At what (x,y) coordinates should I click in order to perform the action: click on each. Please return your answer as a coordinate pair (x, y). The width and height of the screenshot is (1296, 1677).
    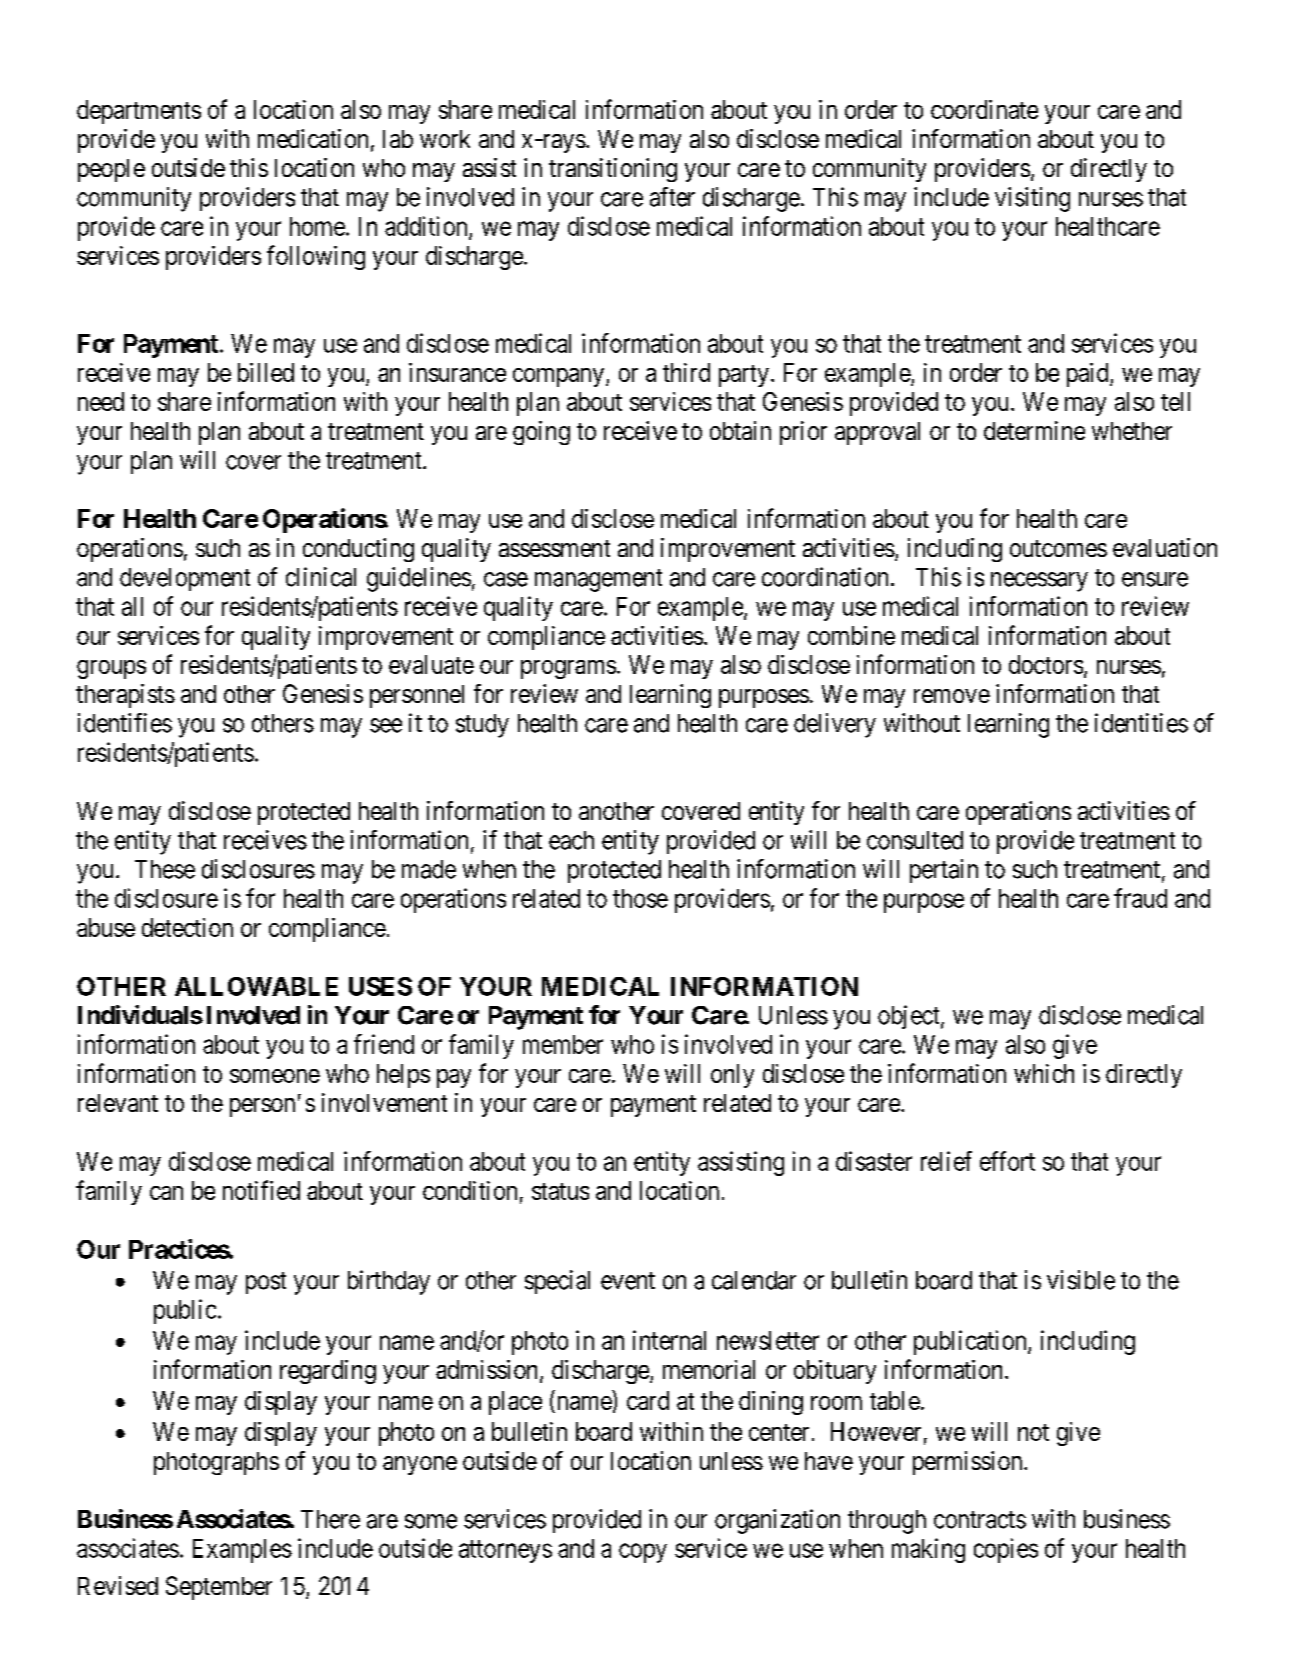
    Looking at the image, I should click on (571, 840).
